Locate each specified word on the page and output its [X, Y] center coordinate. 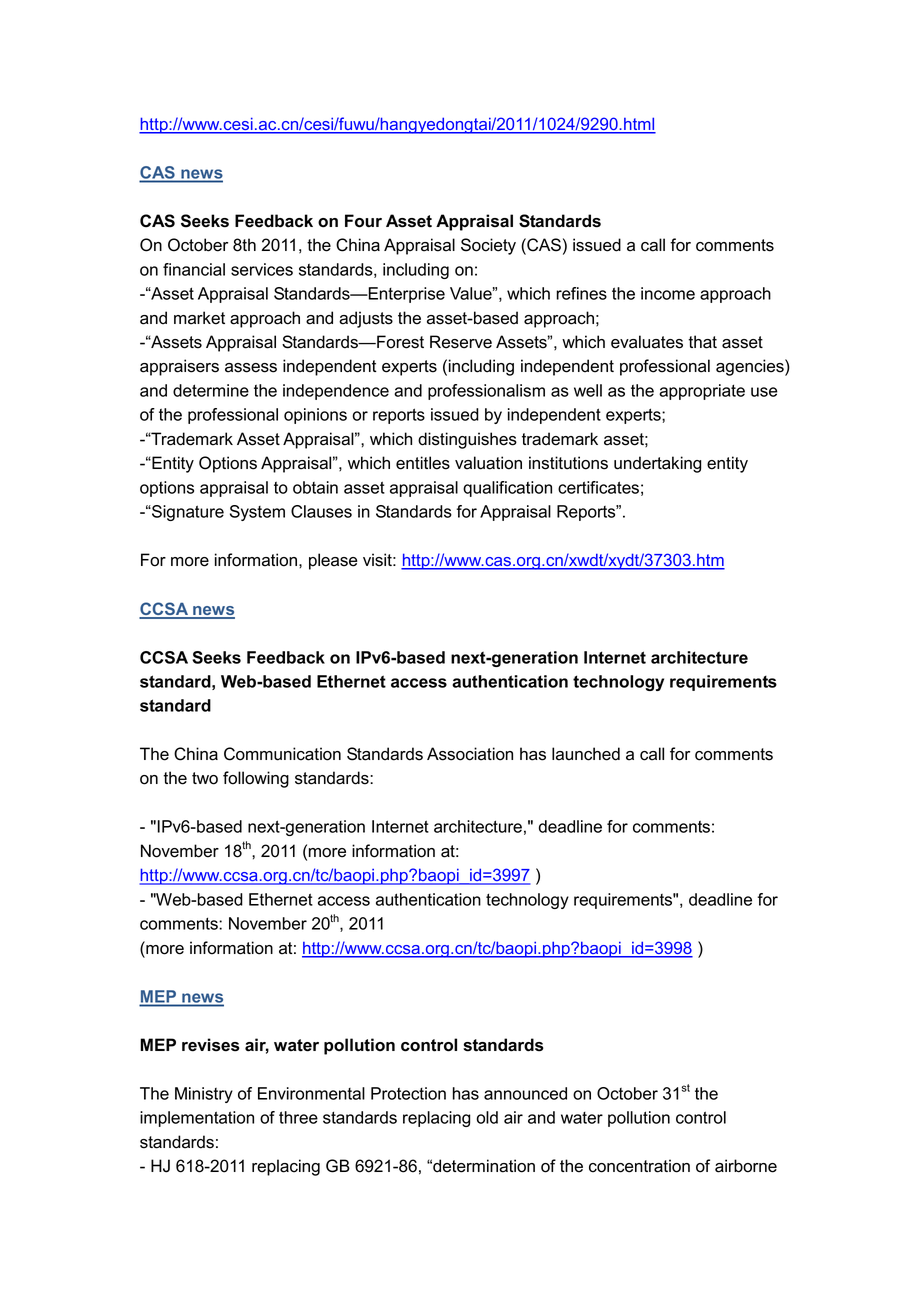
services [262, 269]
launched [586, 754]
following [256, 779]
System [257, 513]
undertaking [657, 464]
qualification [507, 489]
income [668, 293]
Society [488, 246]
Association [470, 754]
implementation [197, 1119]
